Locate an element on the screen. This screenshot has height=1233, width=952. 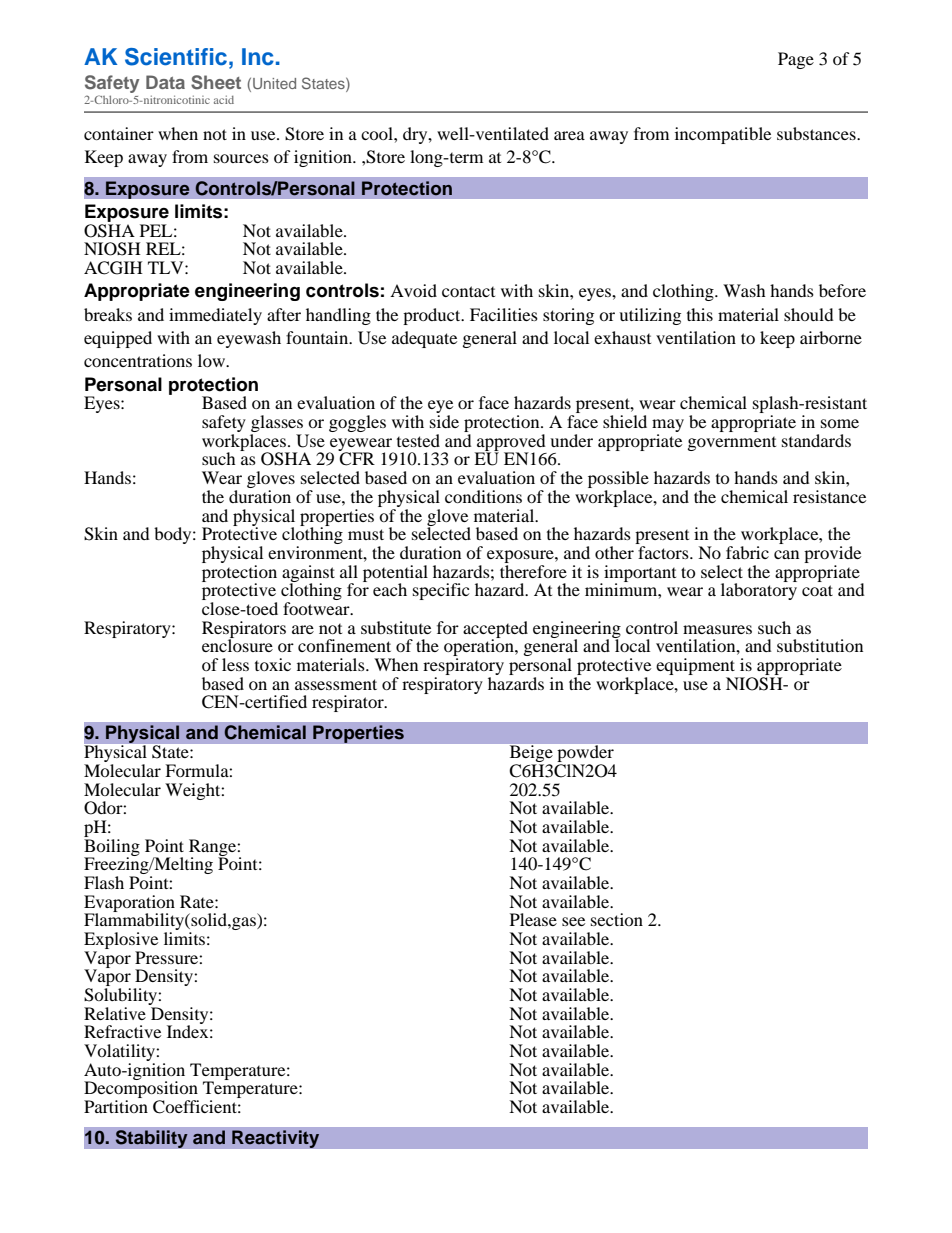
section is located at coordinates (617, 919).
